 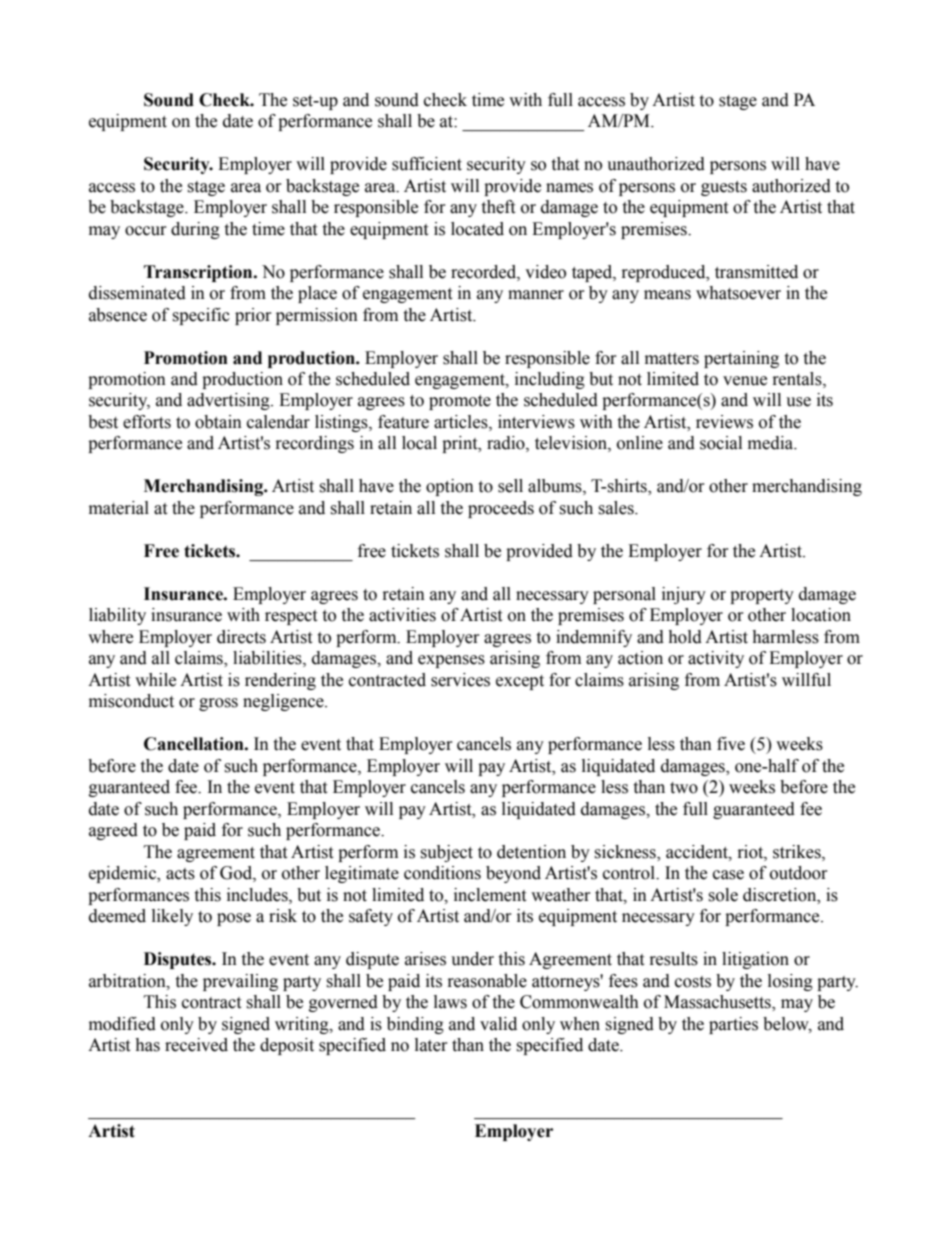 I want to click on laws, so click(x=450, y=1002).
